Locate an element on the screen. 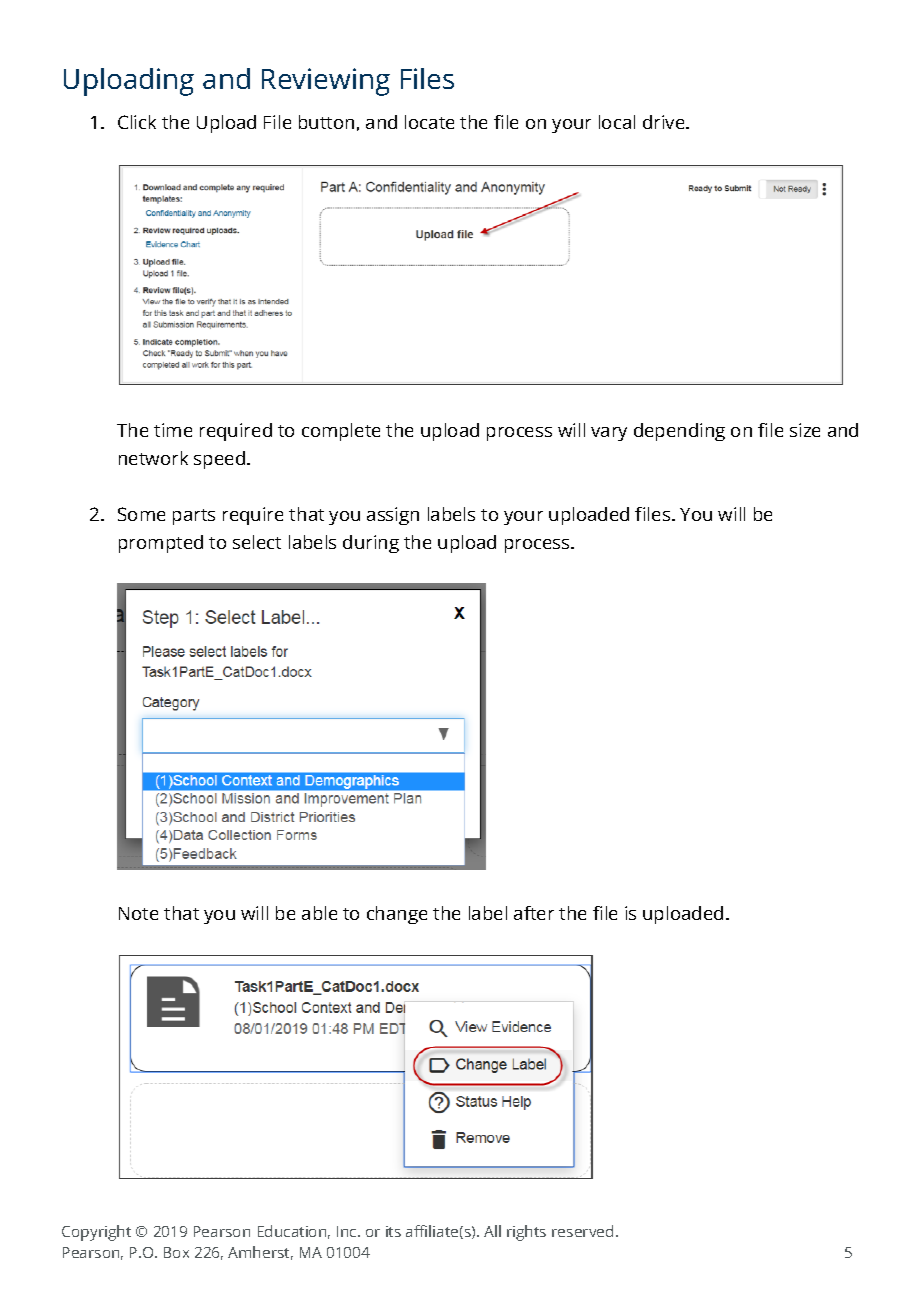 This screenshot has height=1307, width=924. depending is located at coordinates (679, 432).
